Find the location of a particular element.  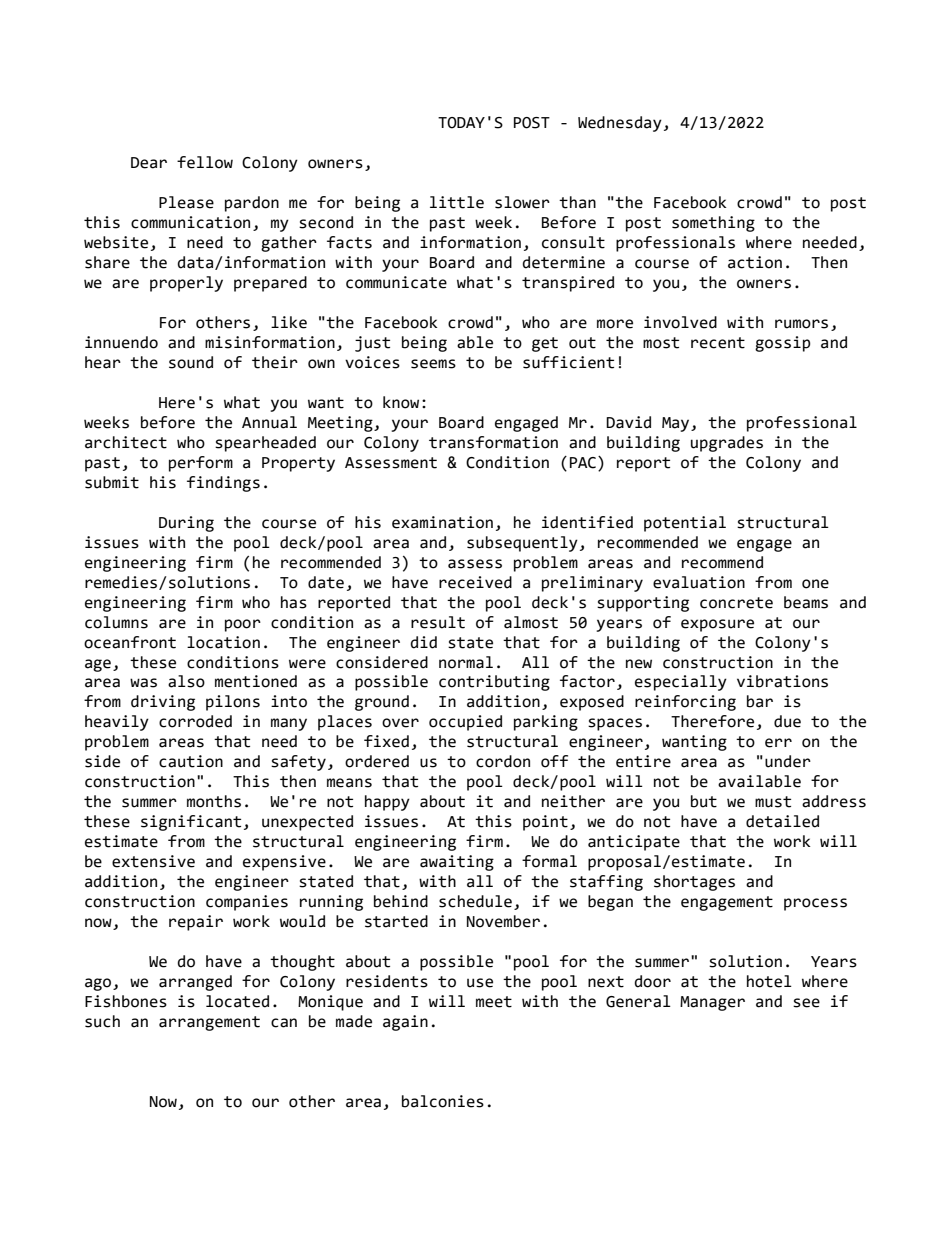

transformation is located at coordinates (493, 442).
